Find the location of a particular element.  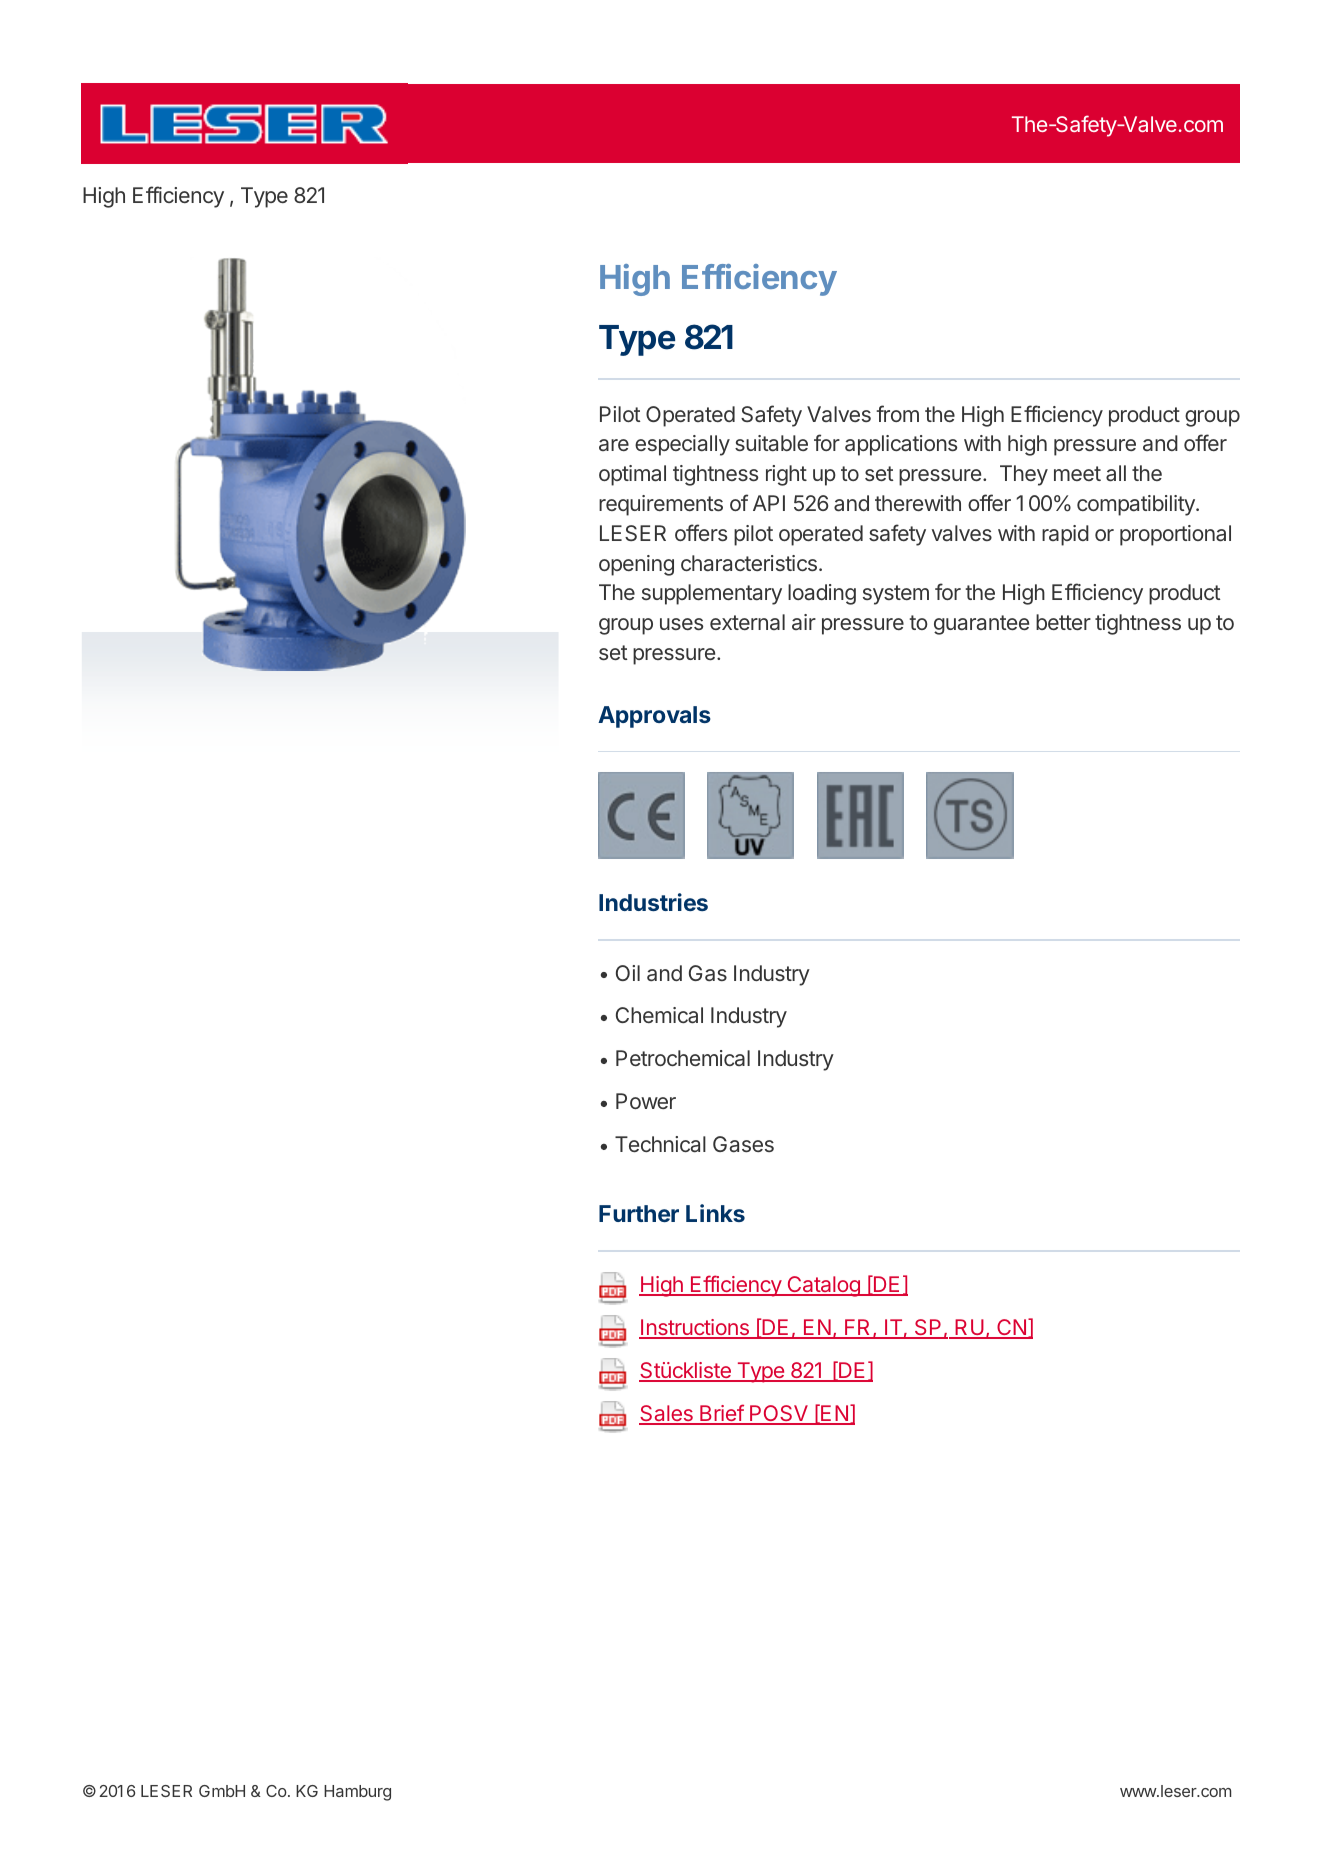

Gases is located at coordinates (743, 1144).
